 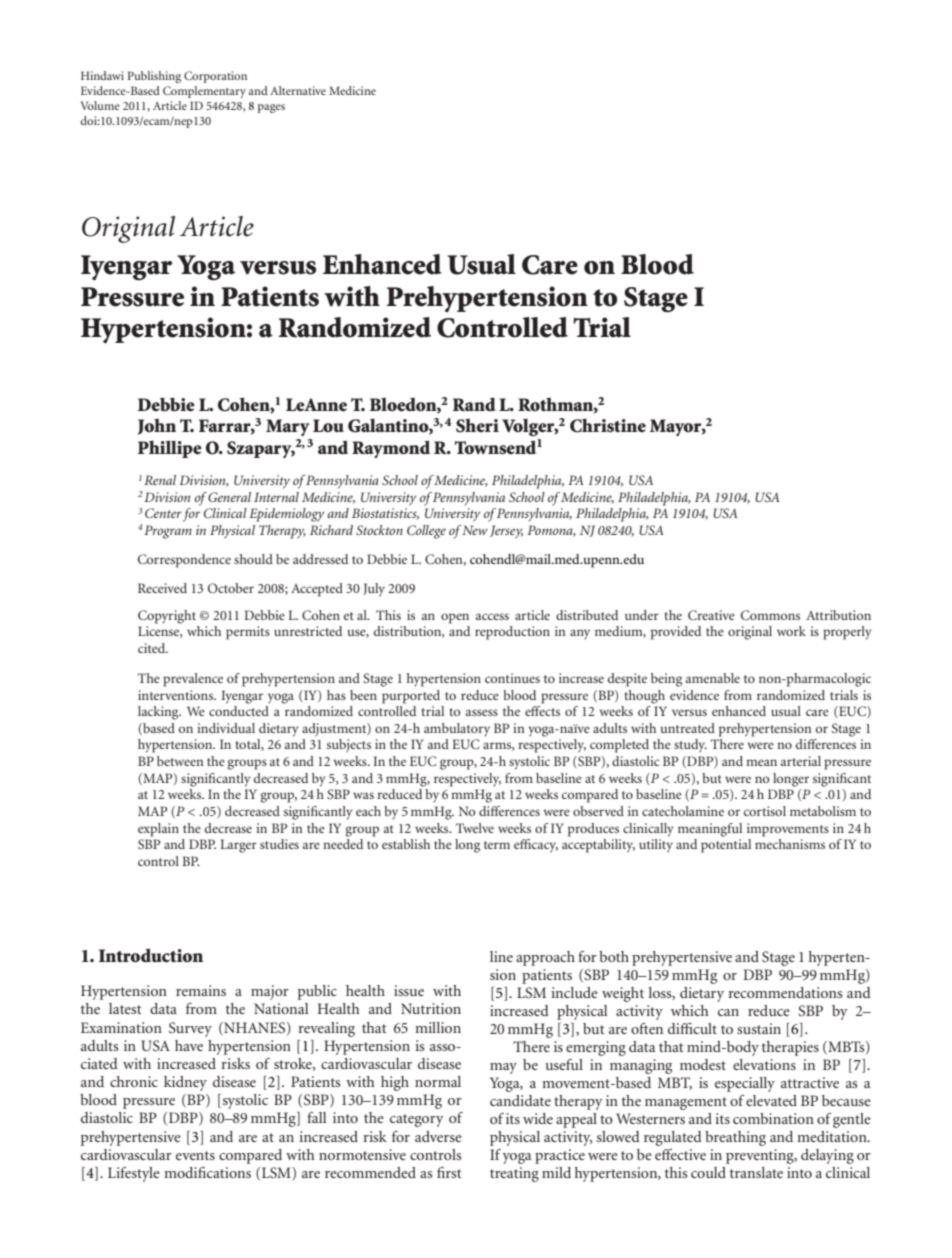 What do you see at coordinates (770, 615) in the screenshot?
I see `Commons` at bounding box center [770, 615].
